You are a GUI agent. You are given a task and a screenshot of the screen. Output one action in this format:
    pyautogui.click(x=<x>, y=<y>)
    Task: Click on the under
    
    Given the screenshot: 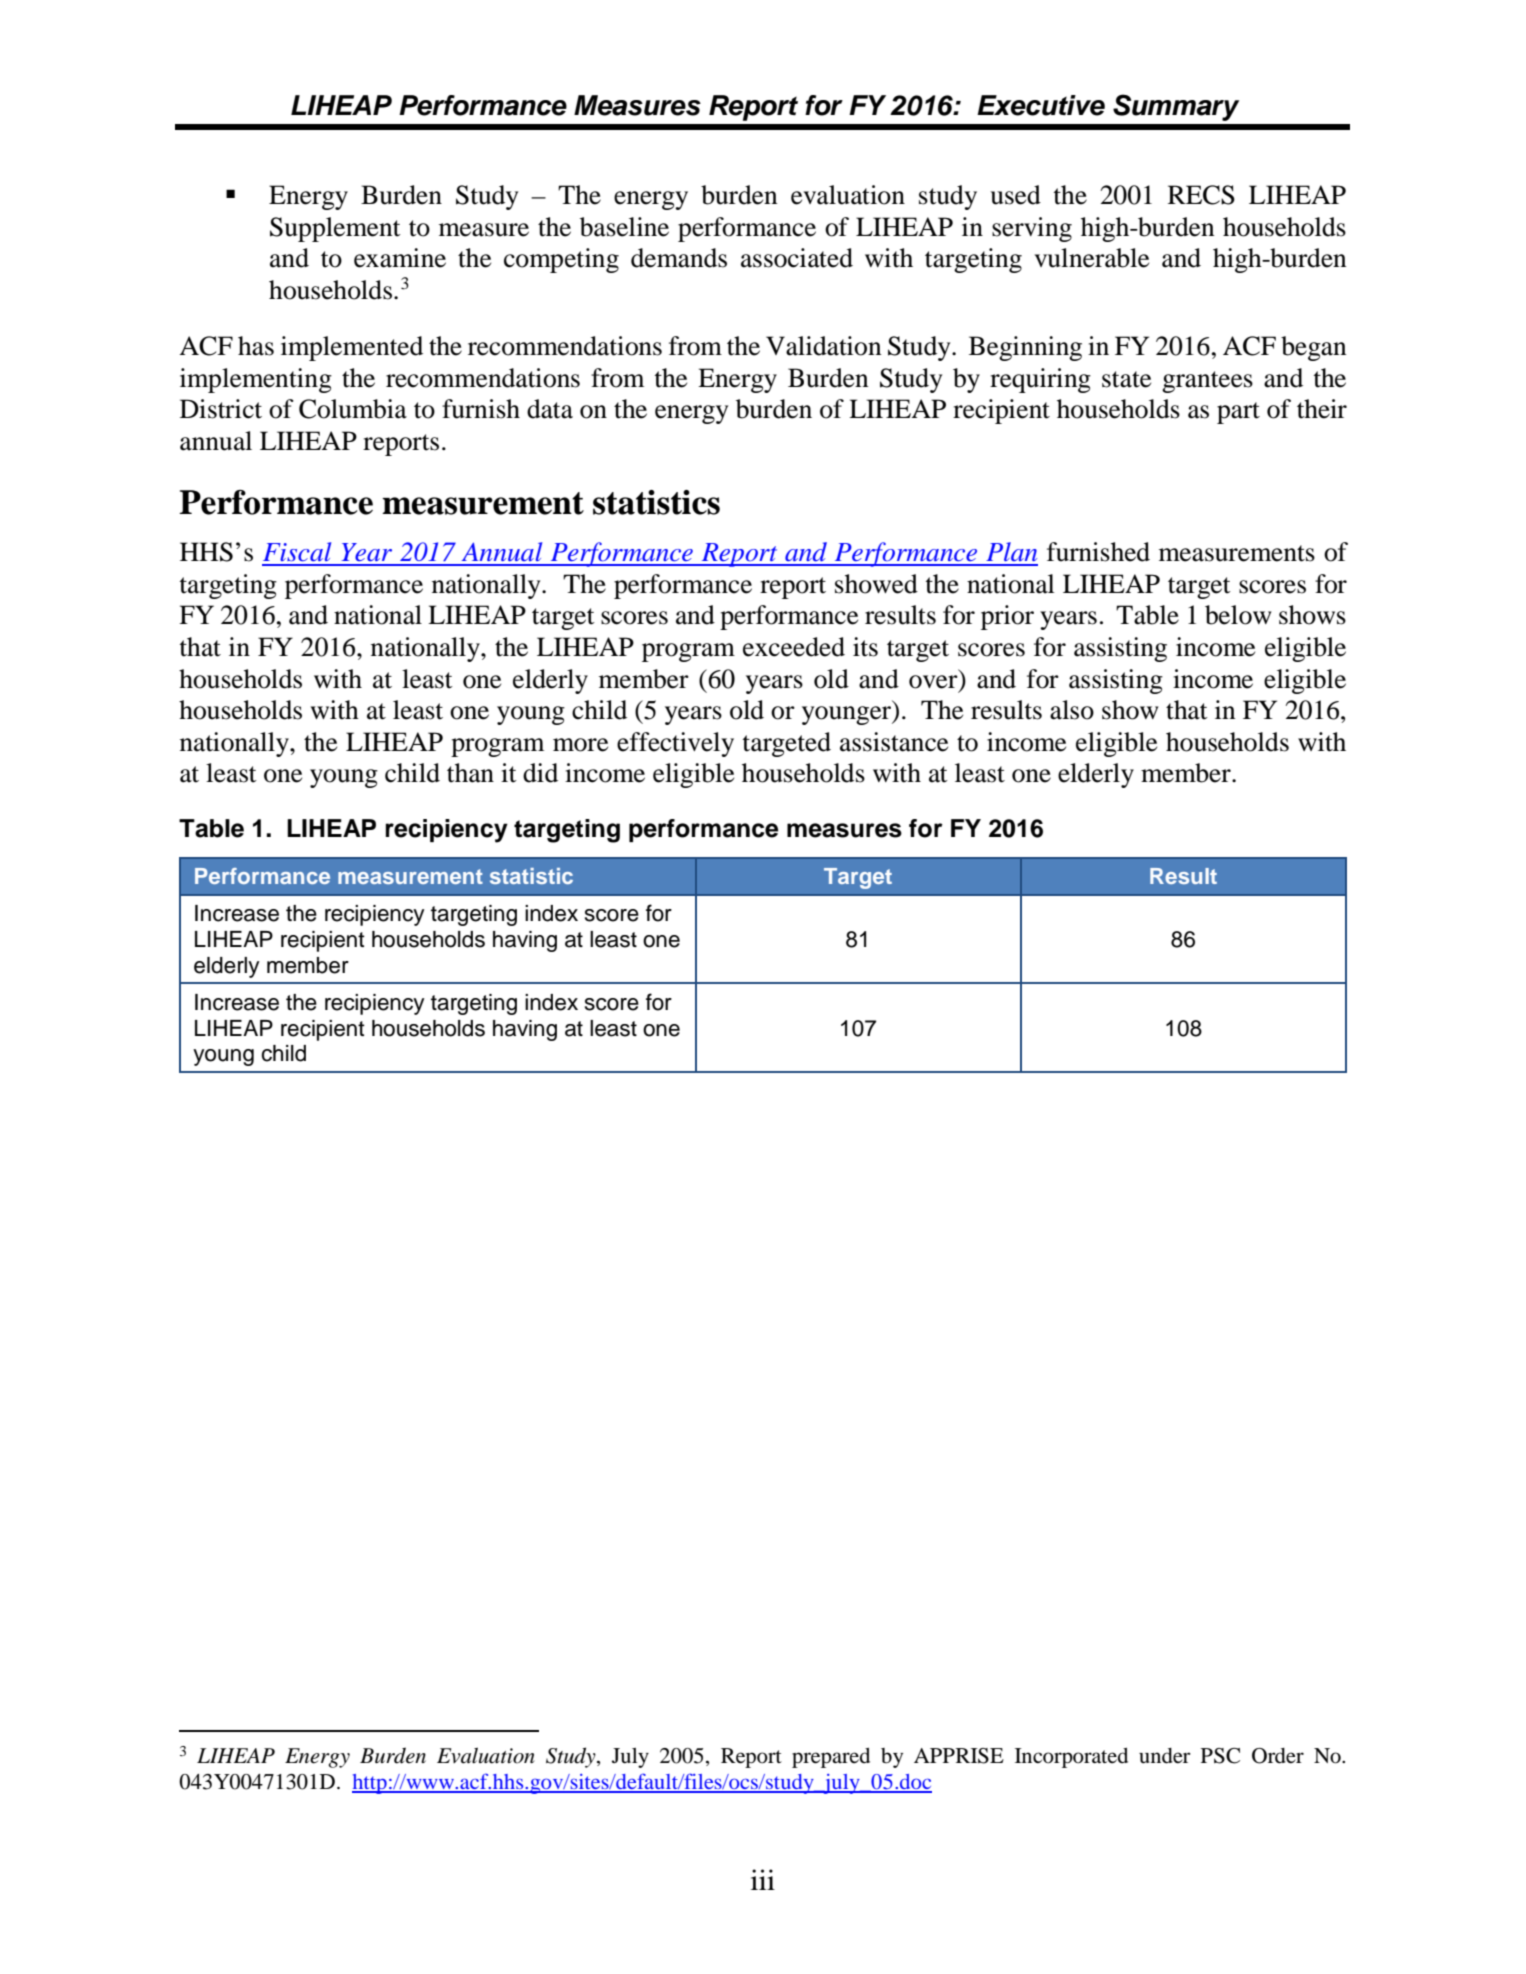 What is the action you would take?
    pyautogui.click(x=1165, y=1756)
